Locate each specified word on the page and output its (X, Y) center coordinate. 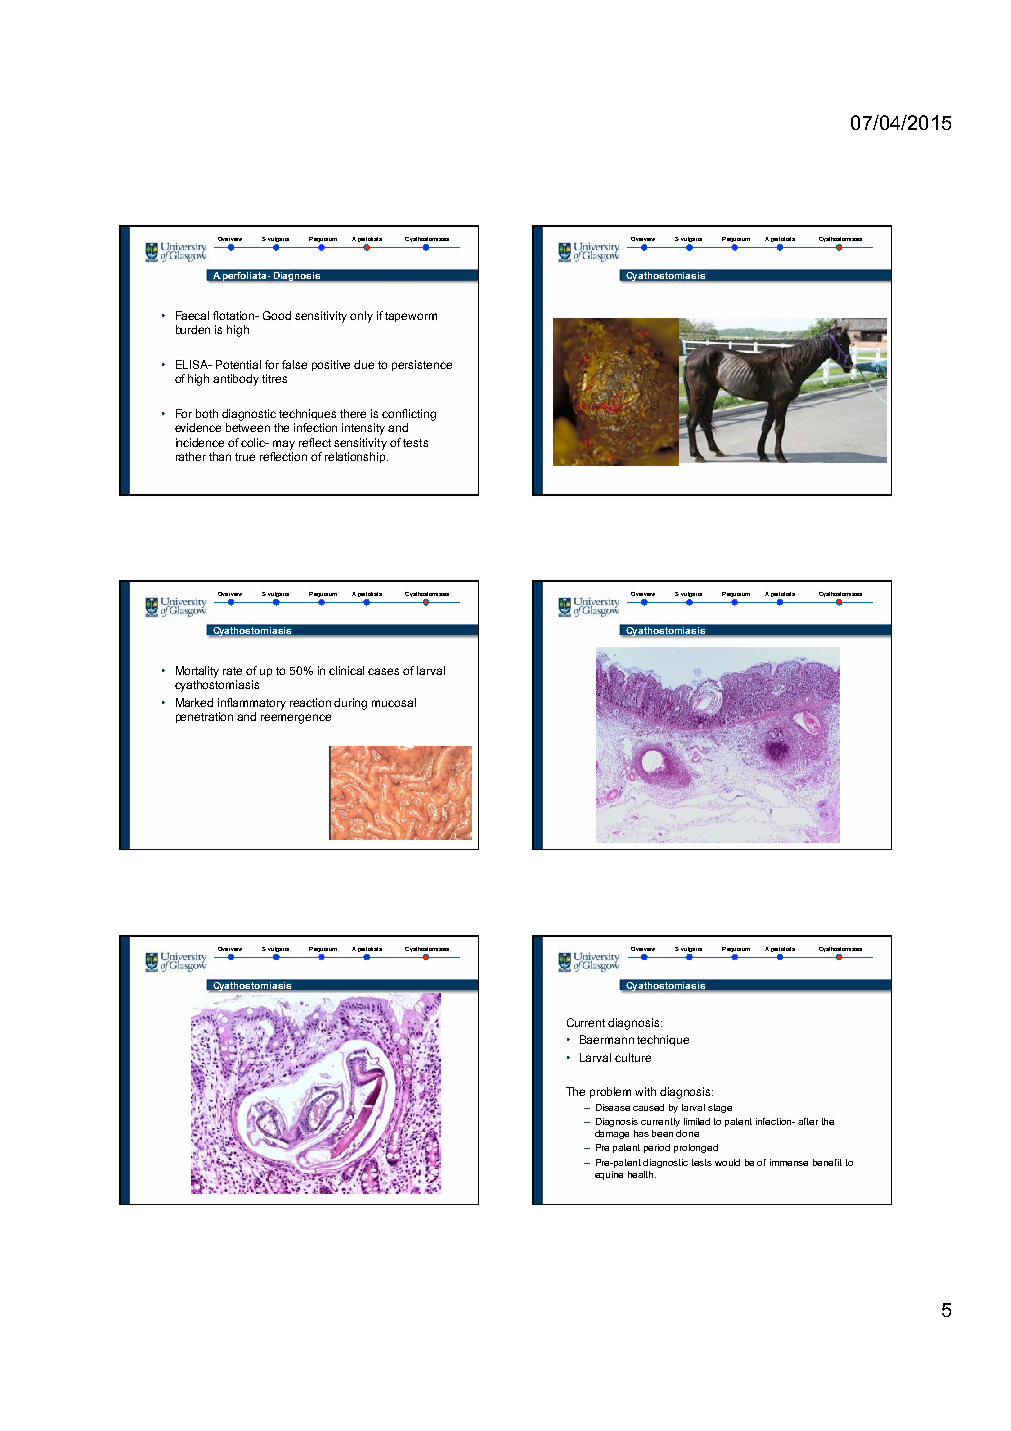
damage (612, 1134)
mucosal (394, 702)
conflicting (409, 415)
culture (633, 1057)
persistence (422, 365)
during (350, 704)
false (294, 364)
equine (609, 1175)
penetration (204, 717)
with (645, 1091)
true (245, 457)
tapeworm (411, 317)
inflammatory (252, 704)
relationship (356, 457)
